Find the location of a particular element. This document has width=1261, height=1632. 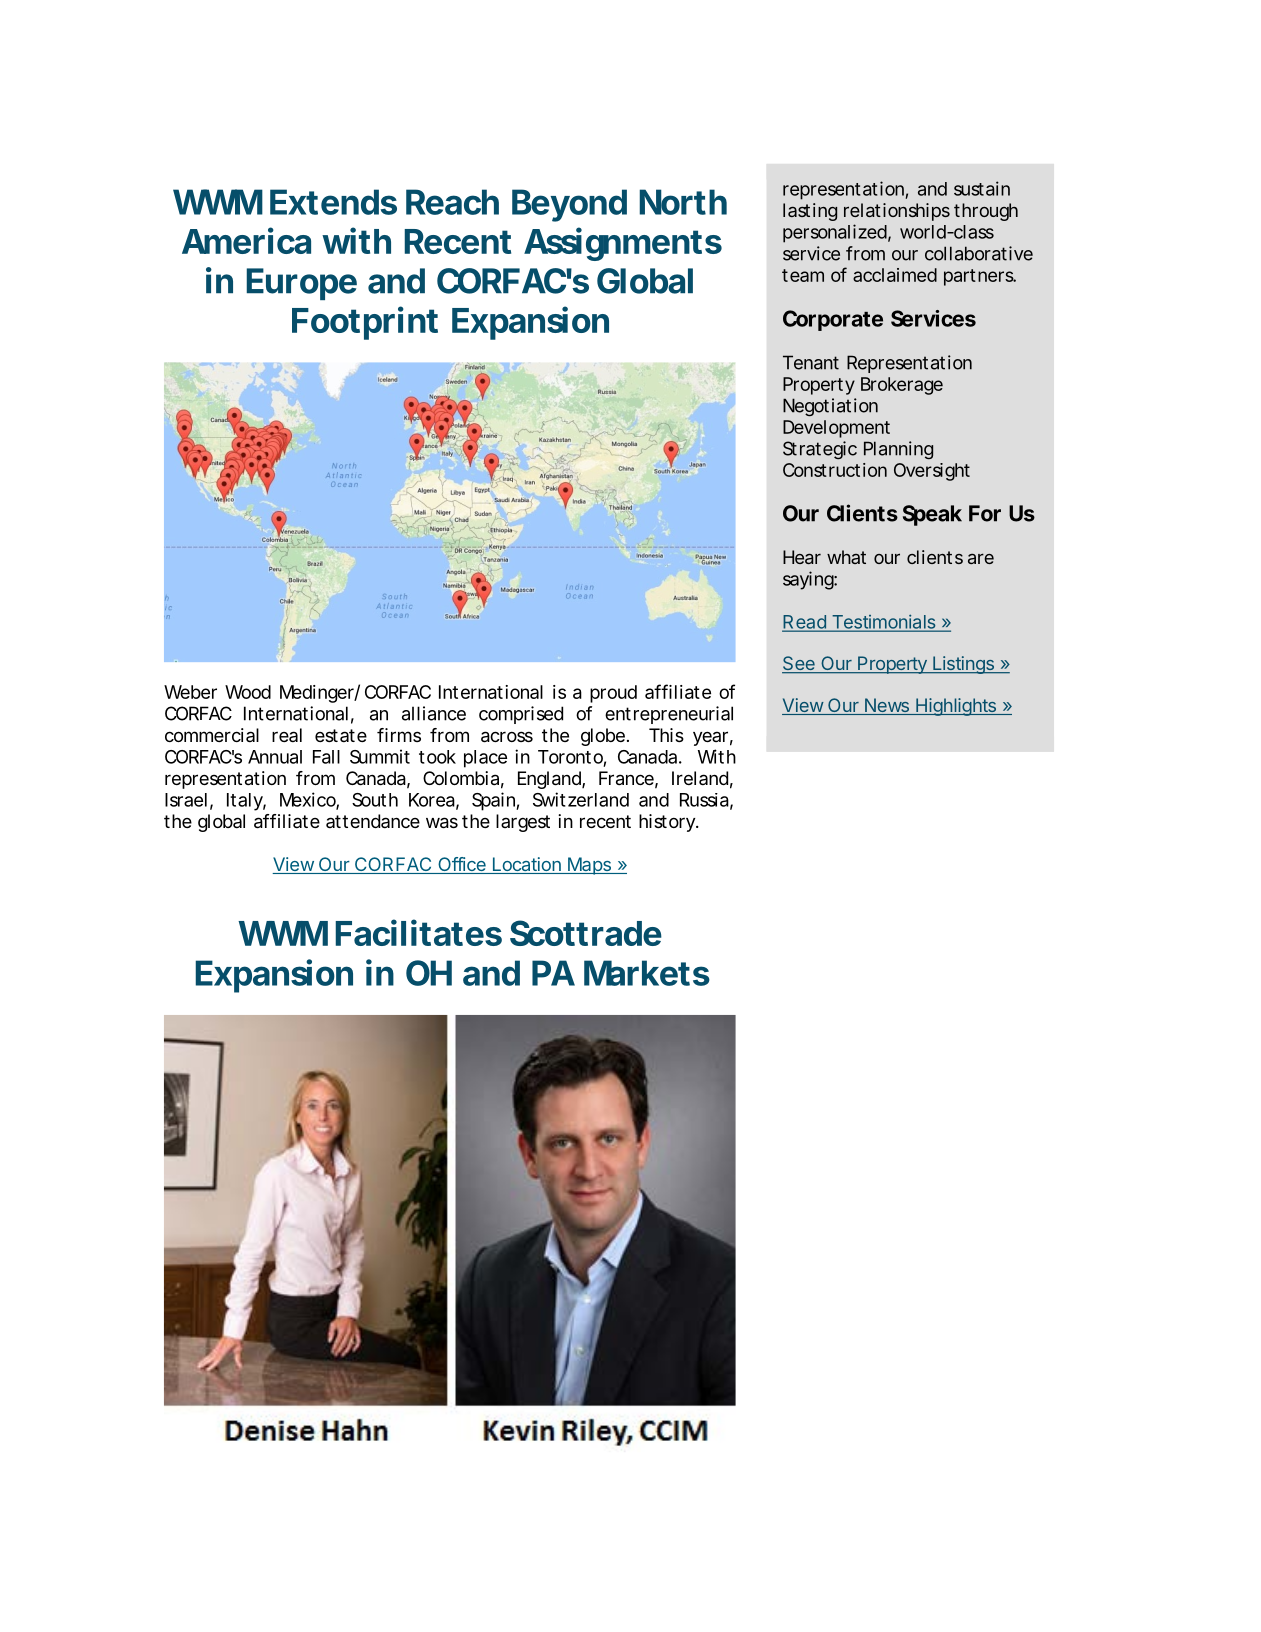

Scottrade is located at coordinates (586, 933).
